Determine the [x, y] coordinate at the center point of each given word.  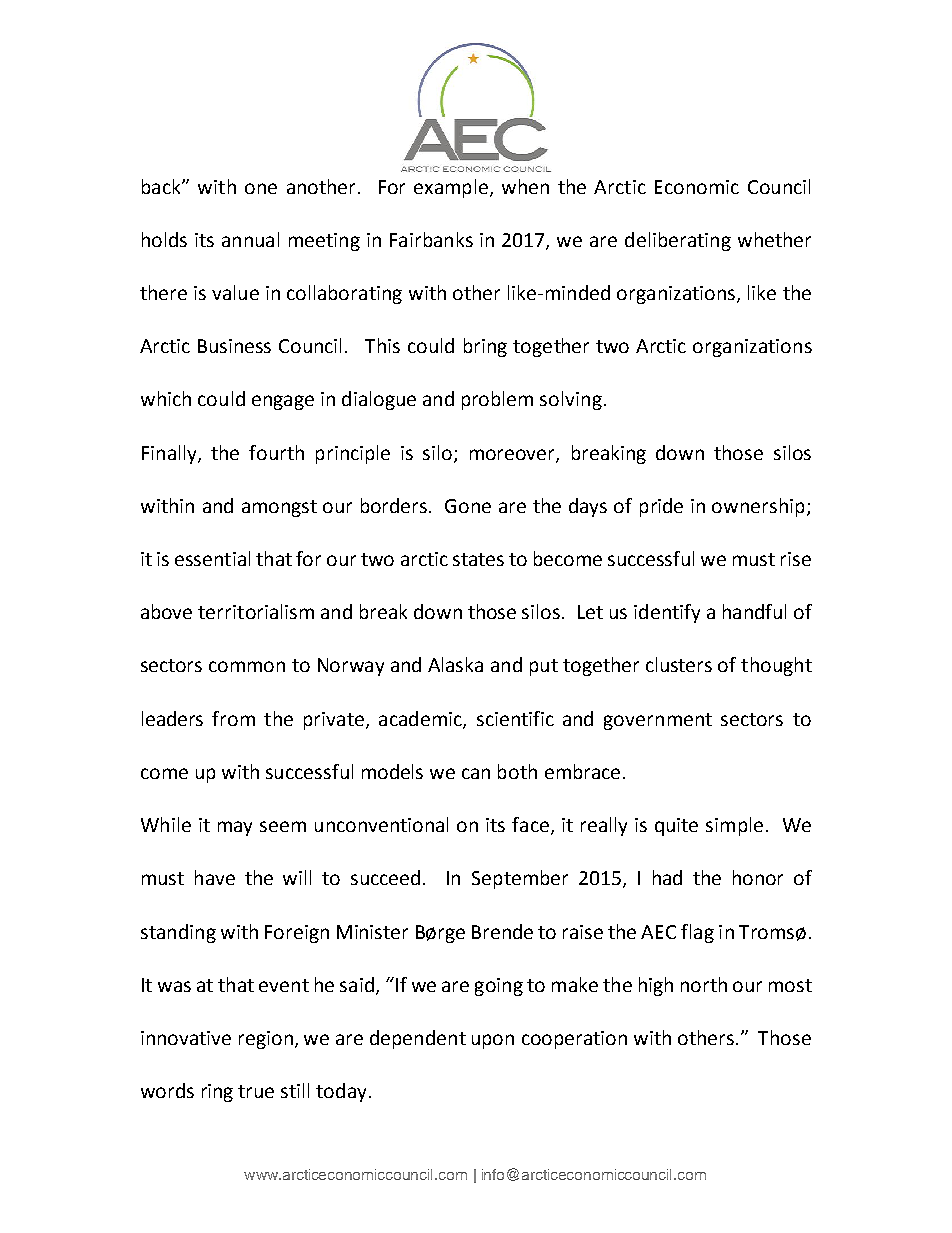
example [451, 188]
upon [493, 1041]
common [247, 666]
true [256, 1091]
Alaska [455, 664]
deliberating [678, 241]
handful [754, 611]
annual [250, 239]
